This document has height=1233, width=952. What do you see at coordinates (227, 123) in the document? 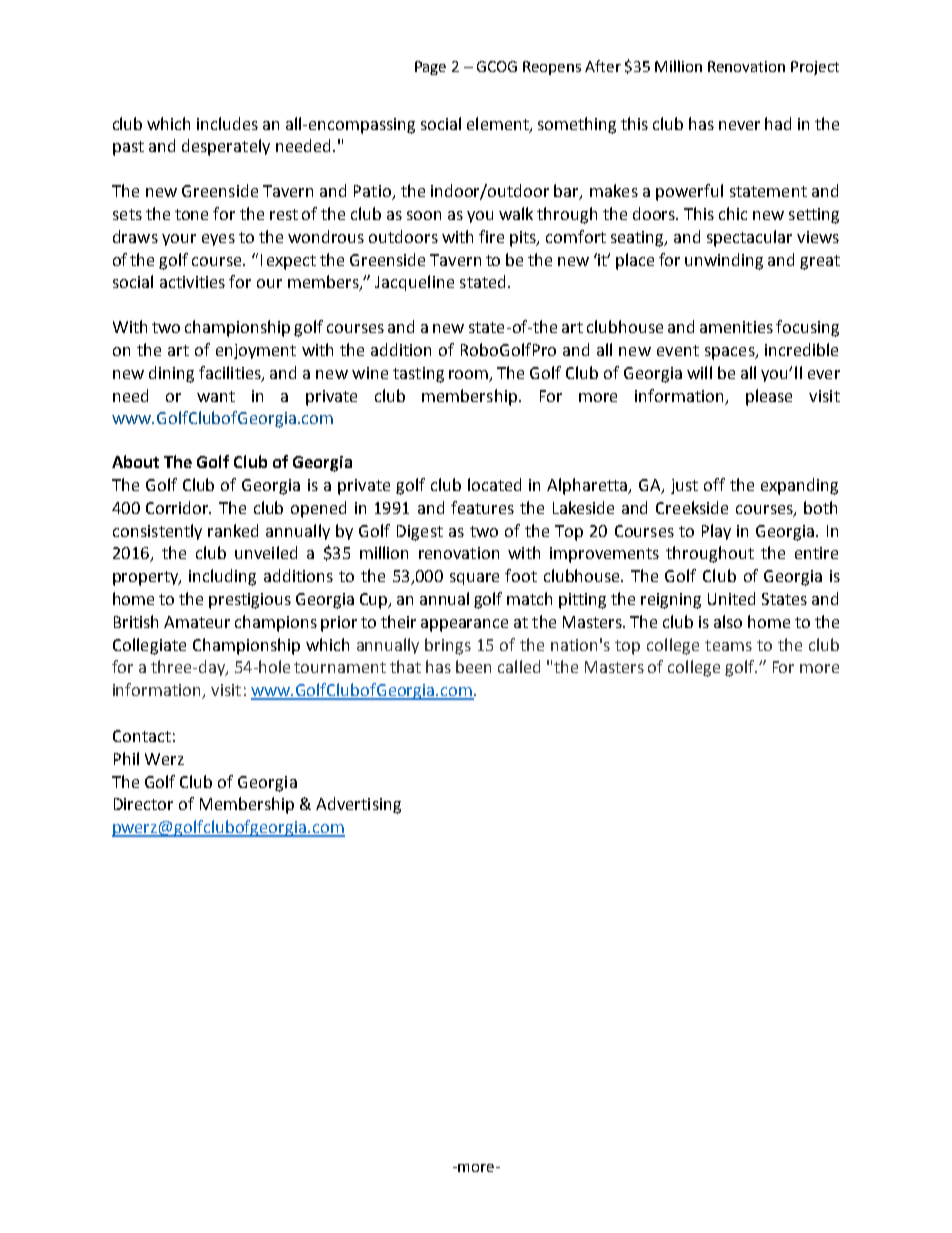
I see `includes` at bounding box center [227, 123].
